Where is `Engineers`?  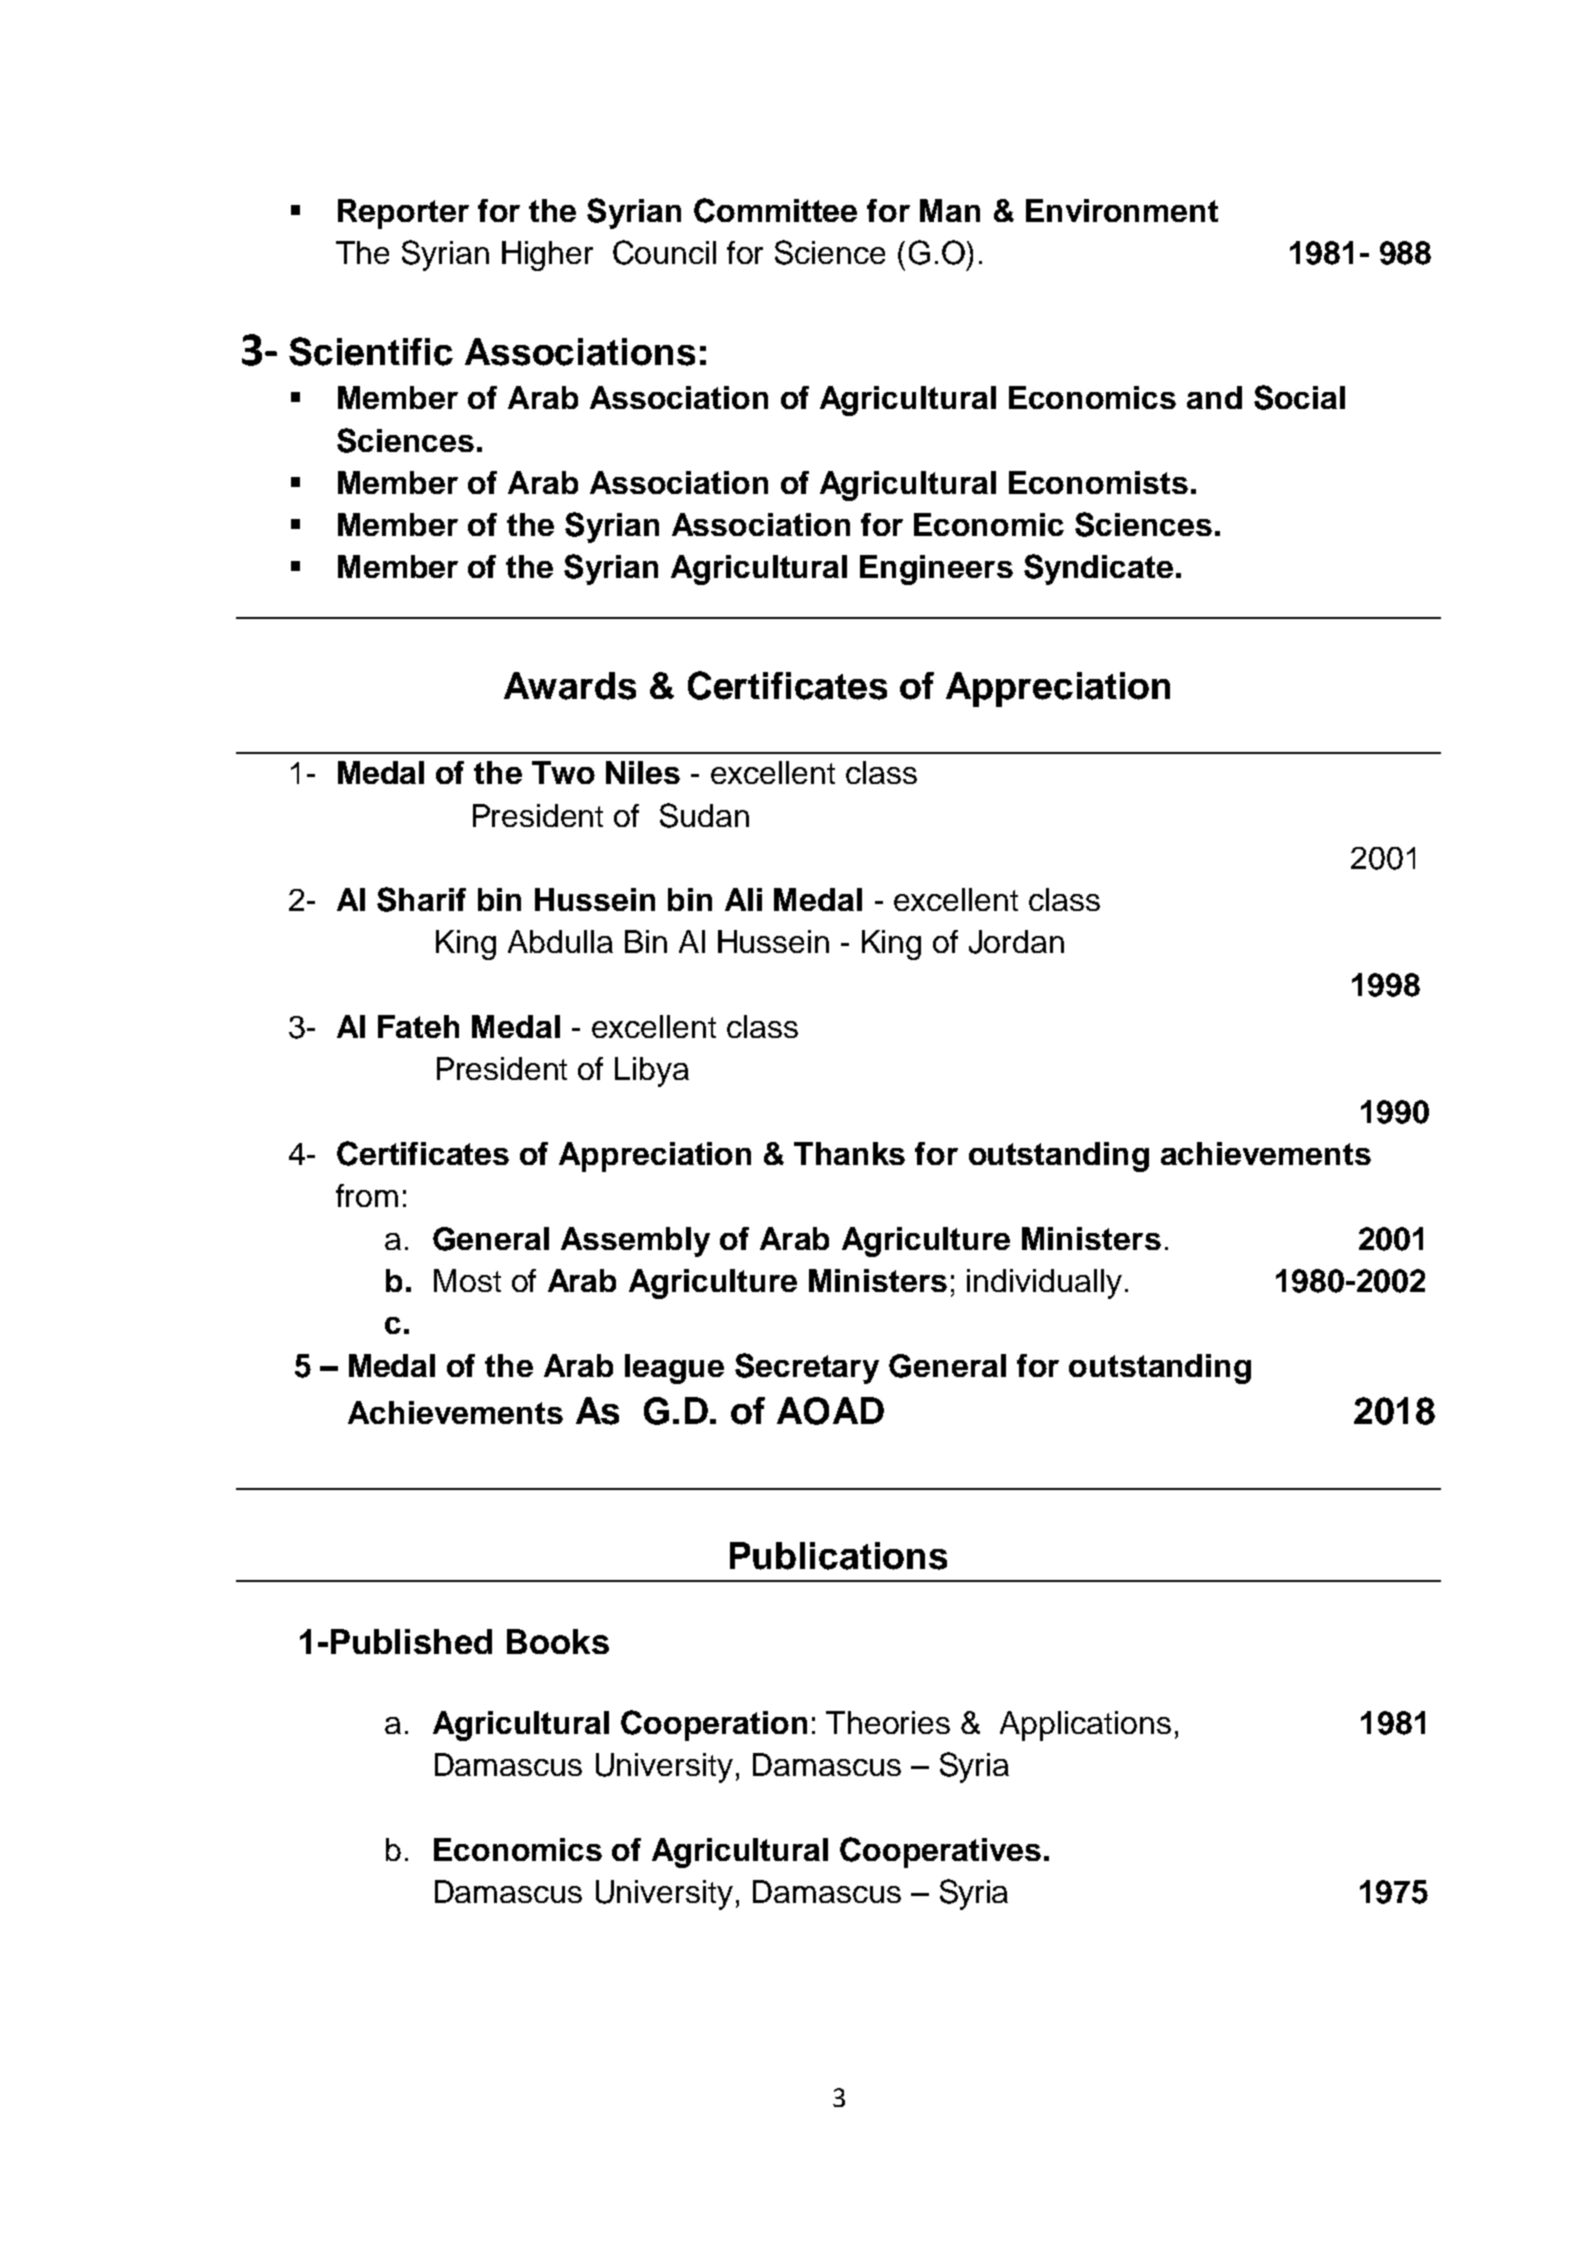
Engineers is located at coordinates (936, 570).
